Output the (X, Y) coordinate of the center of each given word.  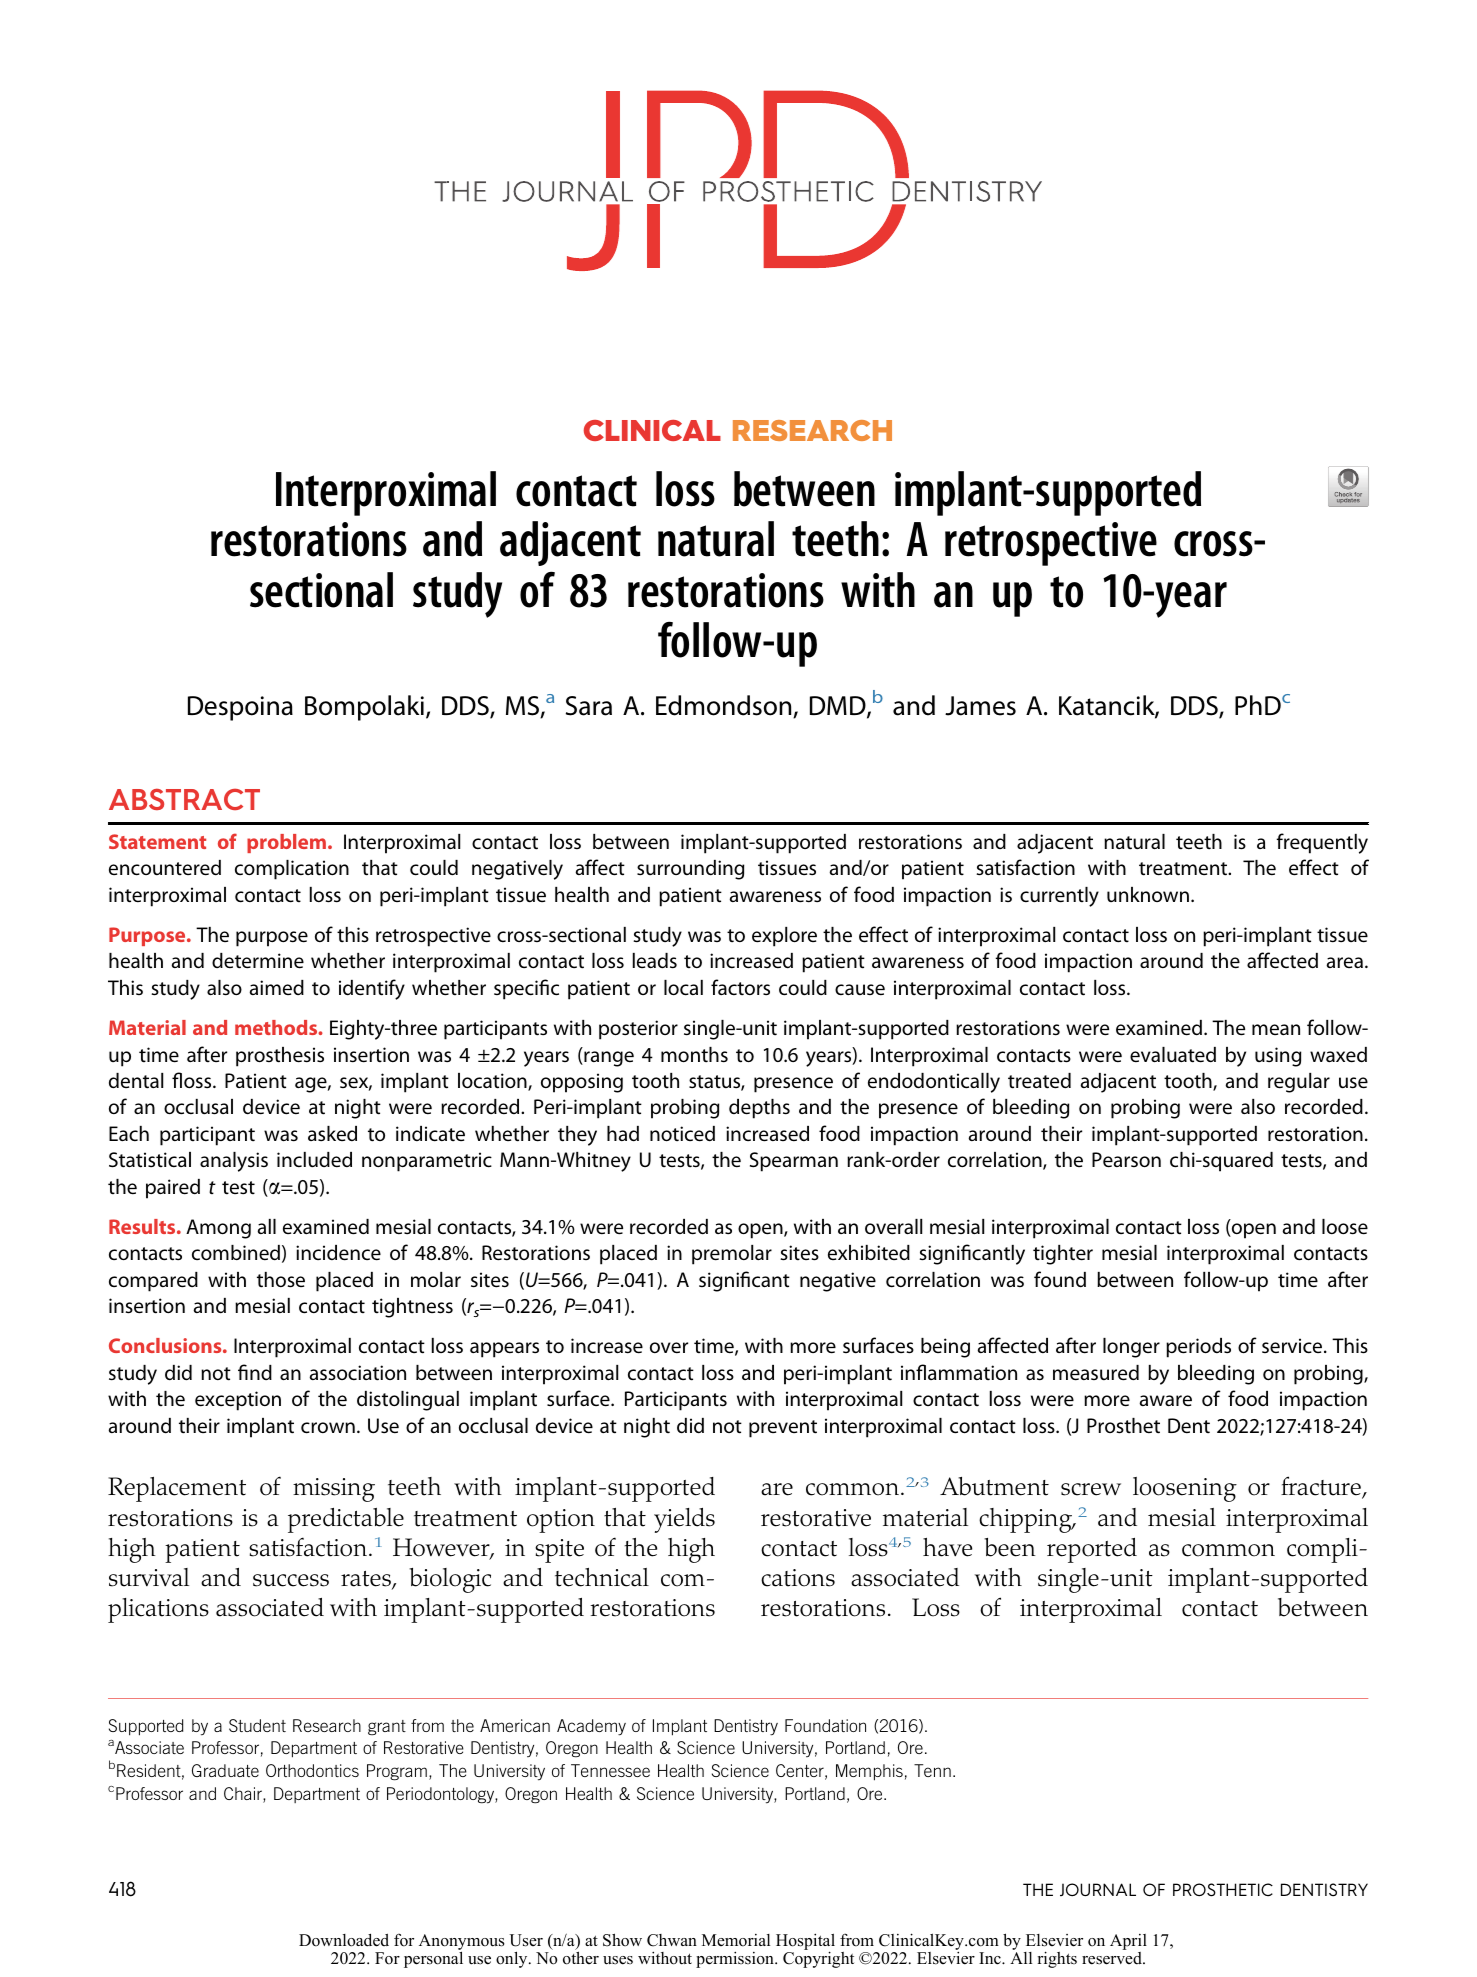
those (281, 1280)
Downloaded (344, 1940)
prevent (783, 1429)
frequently (1322, 843)
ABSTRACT (184, 799)
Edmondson (725, 706)
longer (1131, 1348)
